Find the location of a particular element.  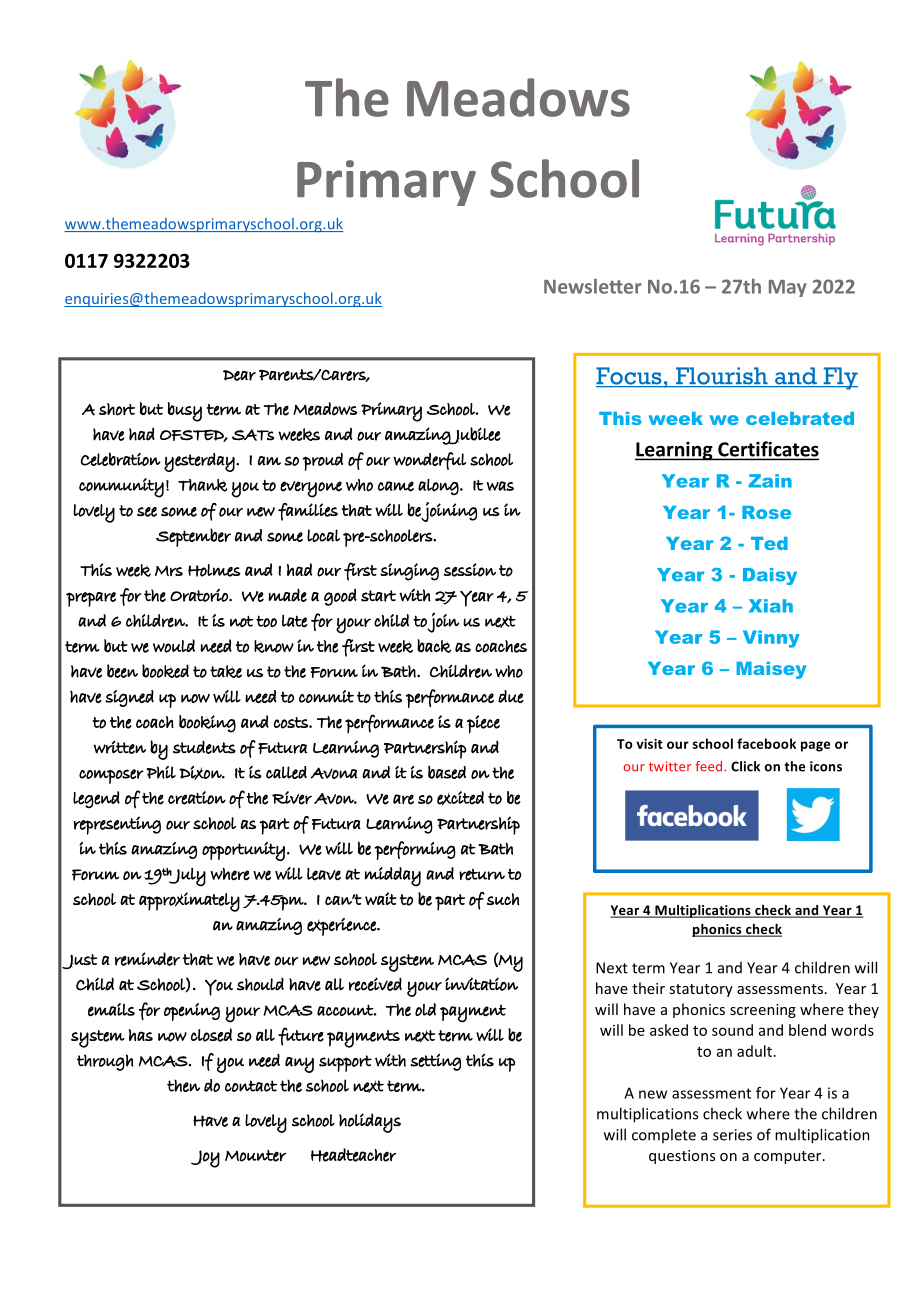

then is located at coordinates (183, 1085).
